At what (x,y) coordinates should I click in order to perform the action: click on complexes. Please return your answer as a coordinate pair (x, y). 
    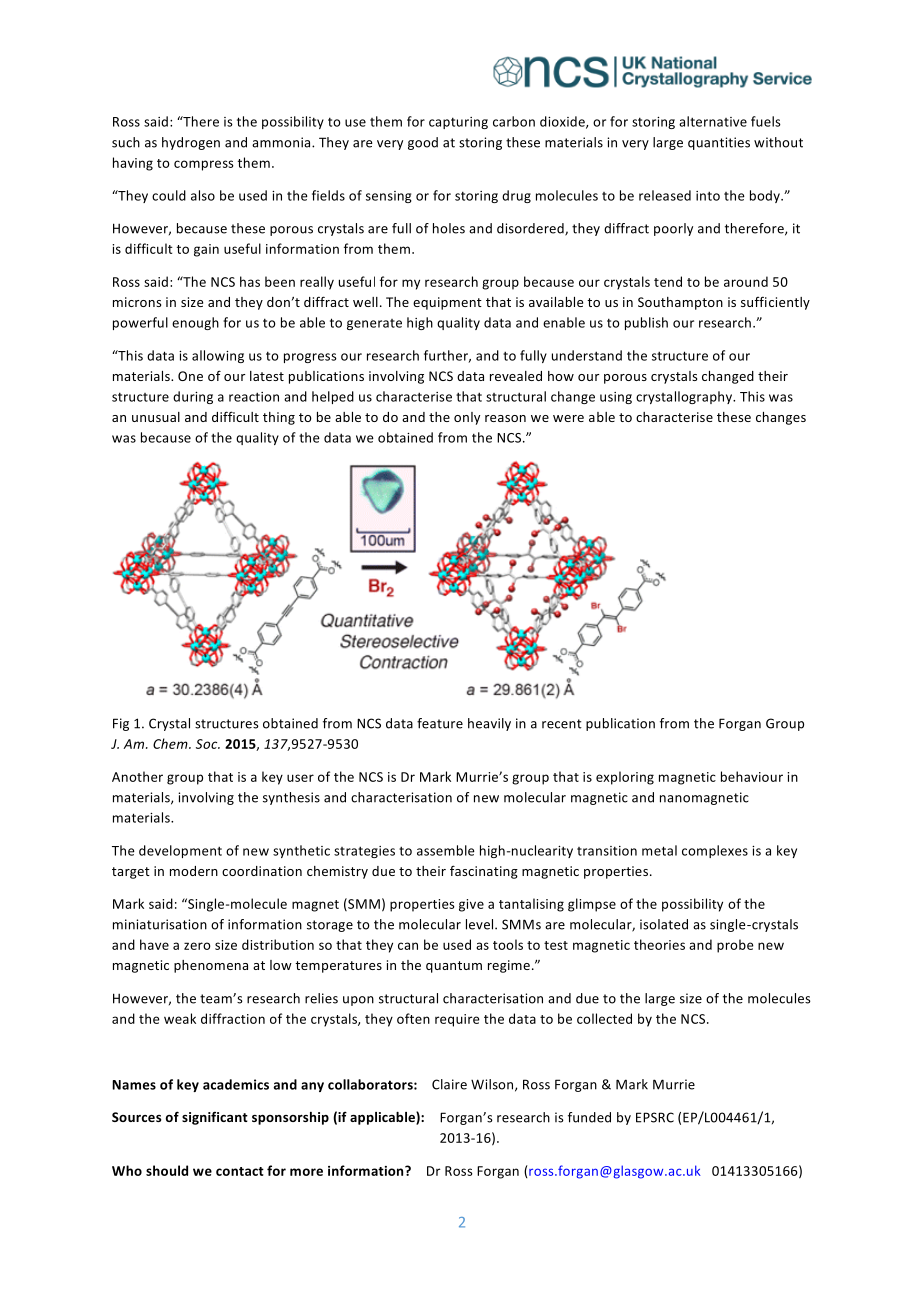
    Looking at the image, I should click on (715, 851).
